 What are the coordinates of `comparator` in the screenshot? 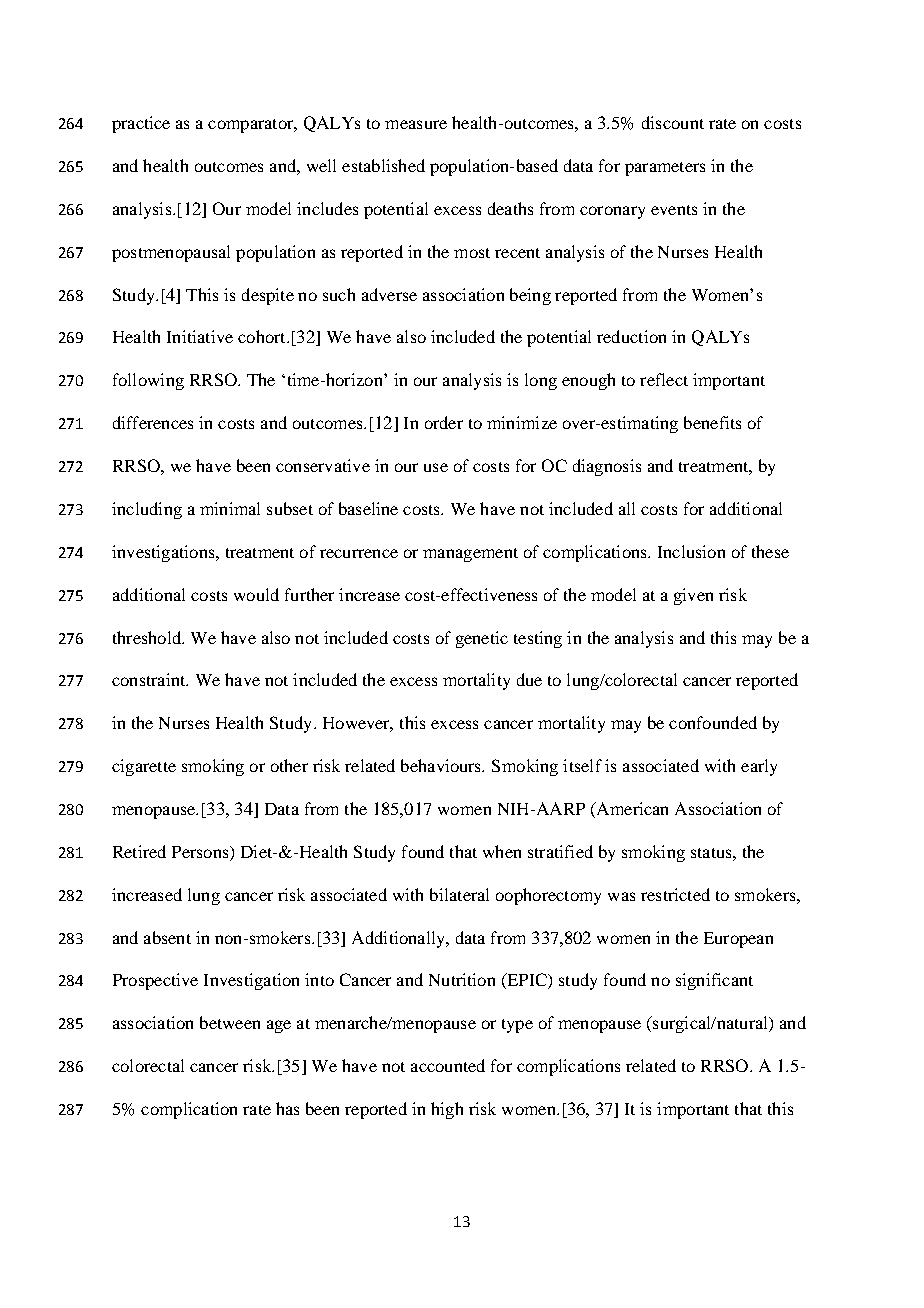 It's located at (252, 126).
